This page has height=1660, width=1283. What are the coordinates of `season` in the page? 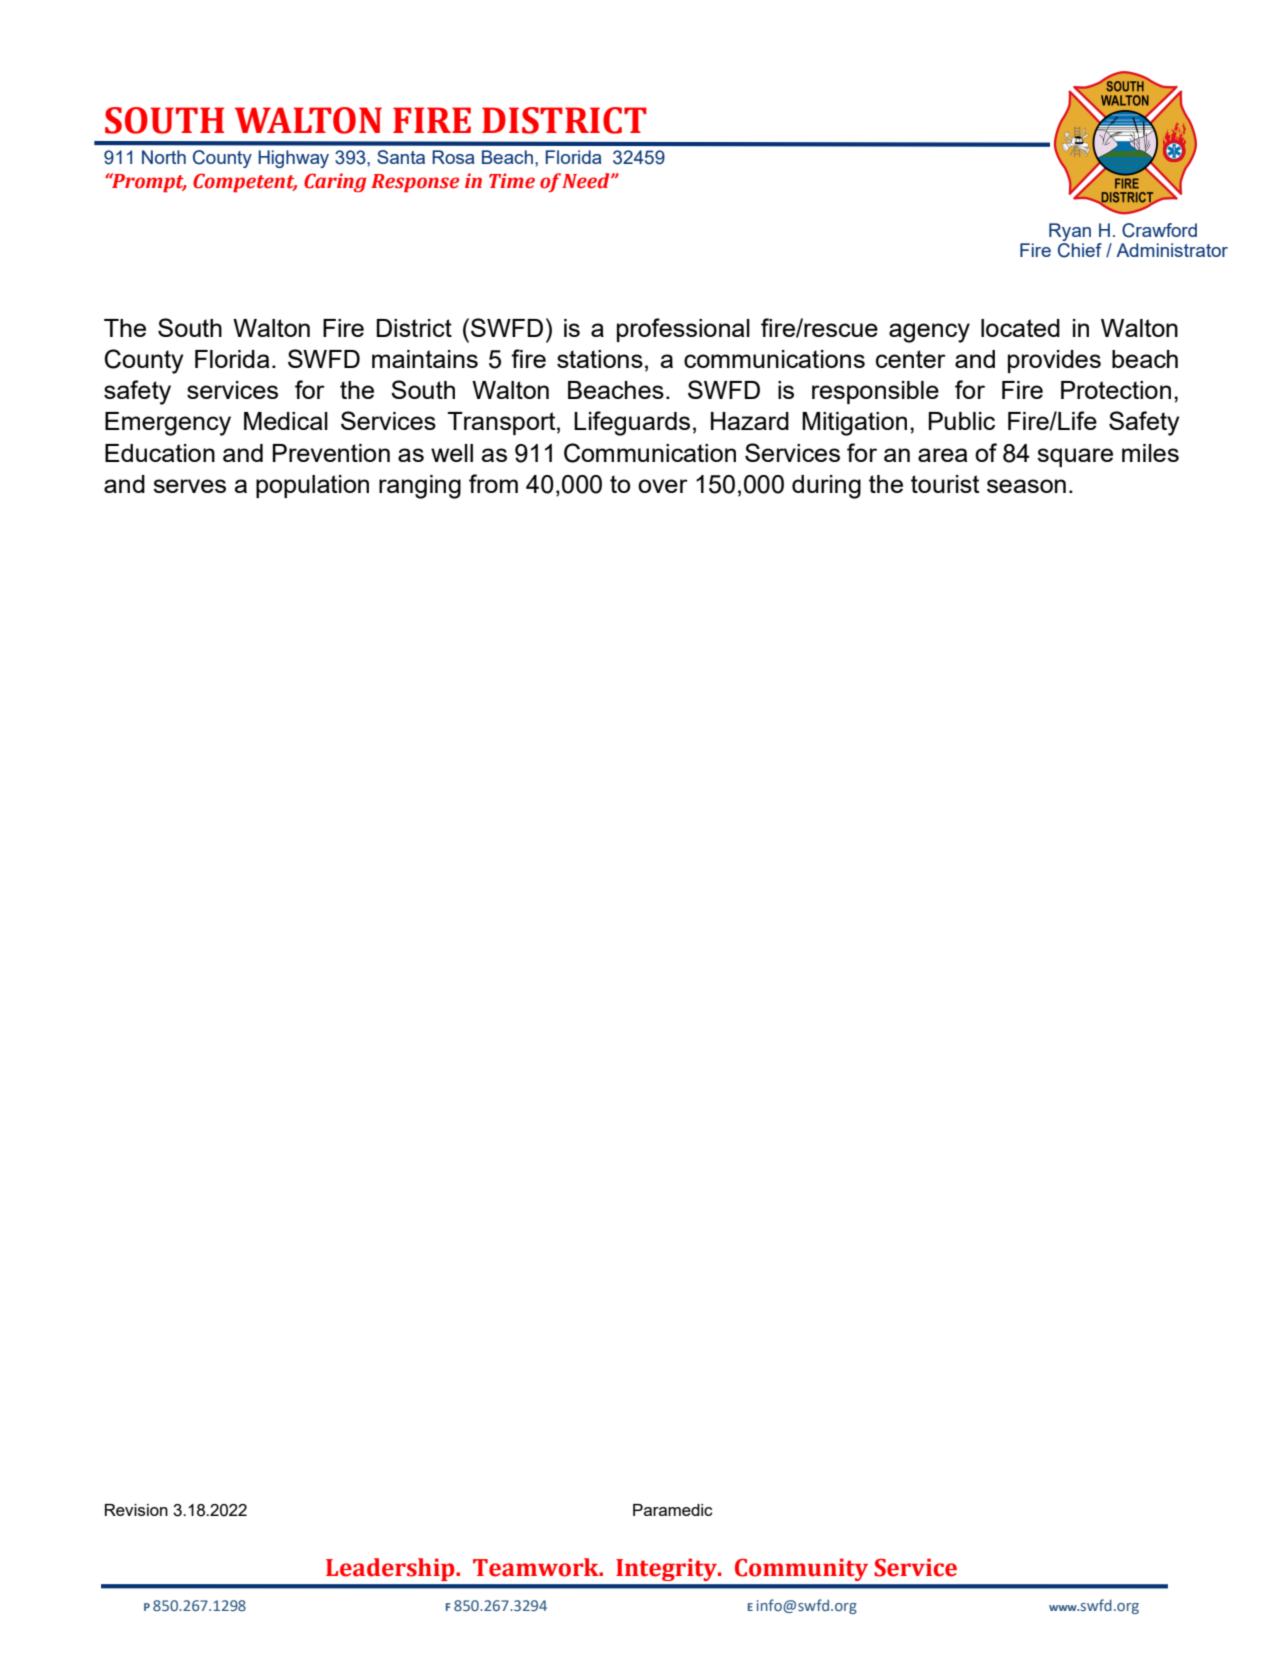 It's located at (1026, 486).
